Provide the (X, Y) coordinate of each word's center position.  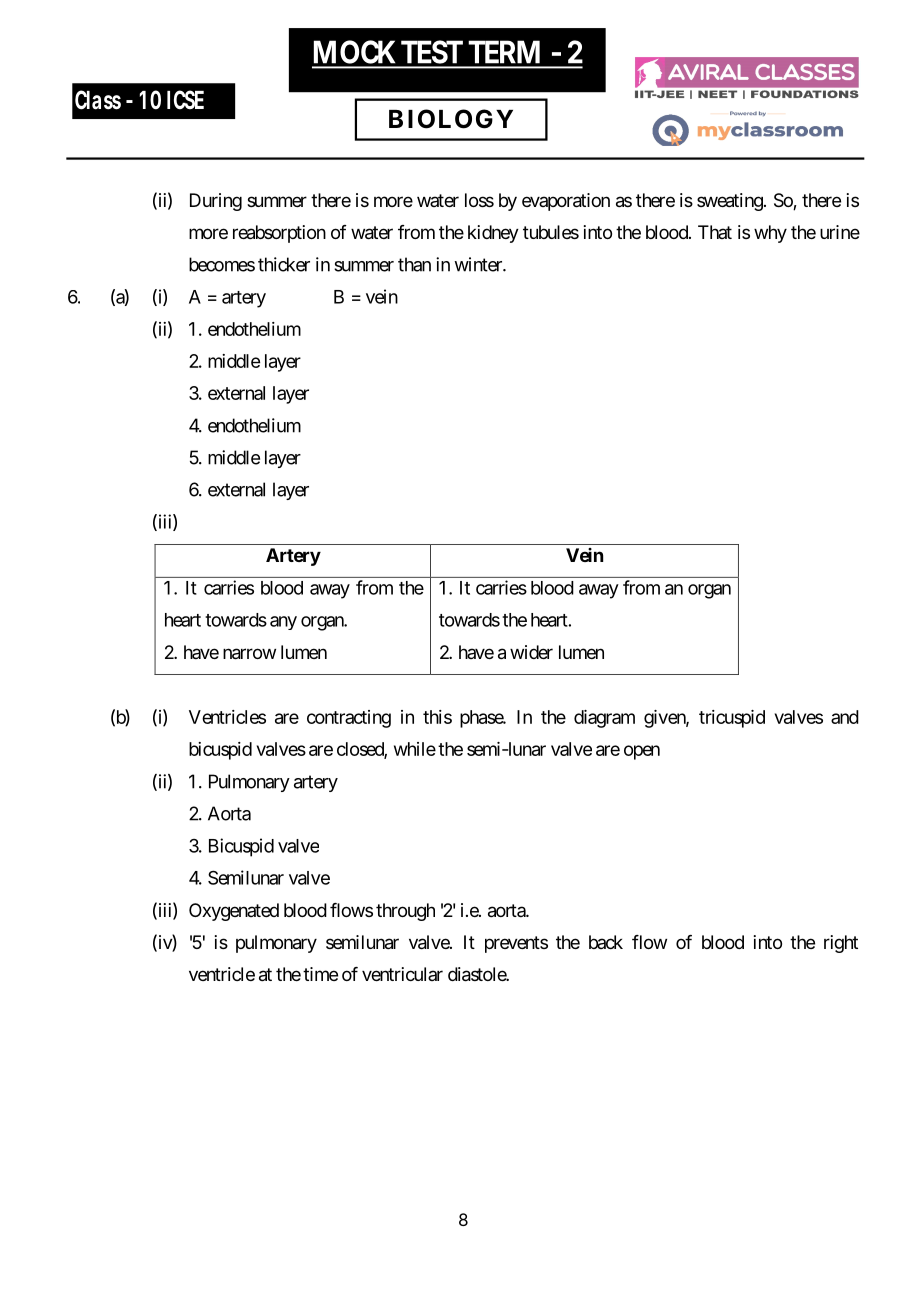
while (415, 749)
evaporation (566, 202)
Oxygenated (234, 912)
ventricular (402, 974)
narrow (249, 654)
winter (479, 264)
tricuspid (732, 719)
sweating (730, 202)
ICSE (185, 100)
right (841, 944)
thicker (284, 264)
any (283, 623)
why (770, 234)
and (845, 717)
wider (531, 652)
